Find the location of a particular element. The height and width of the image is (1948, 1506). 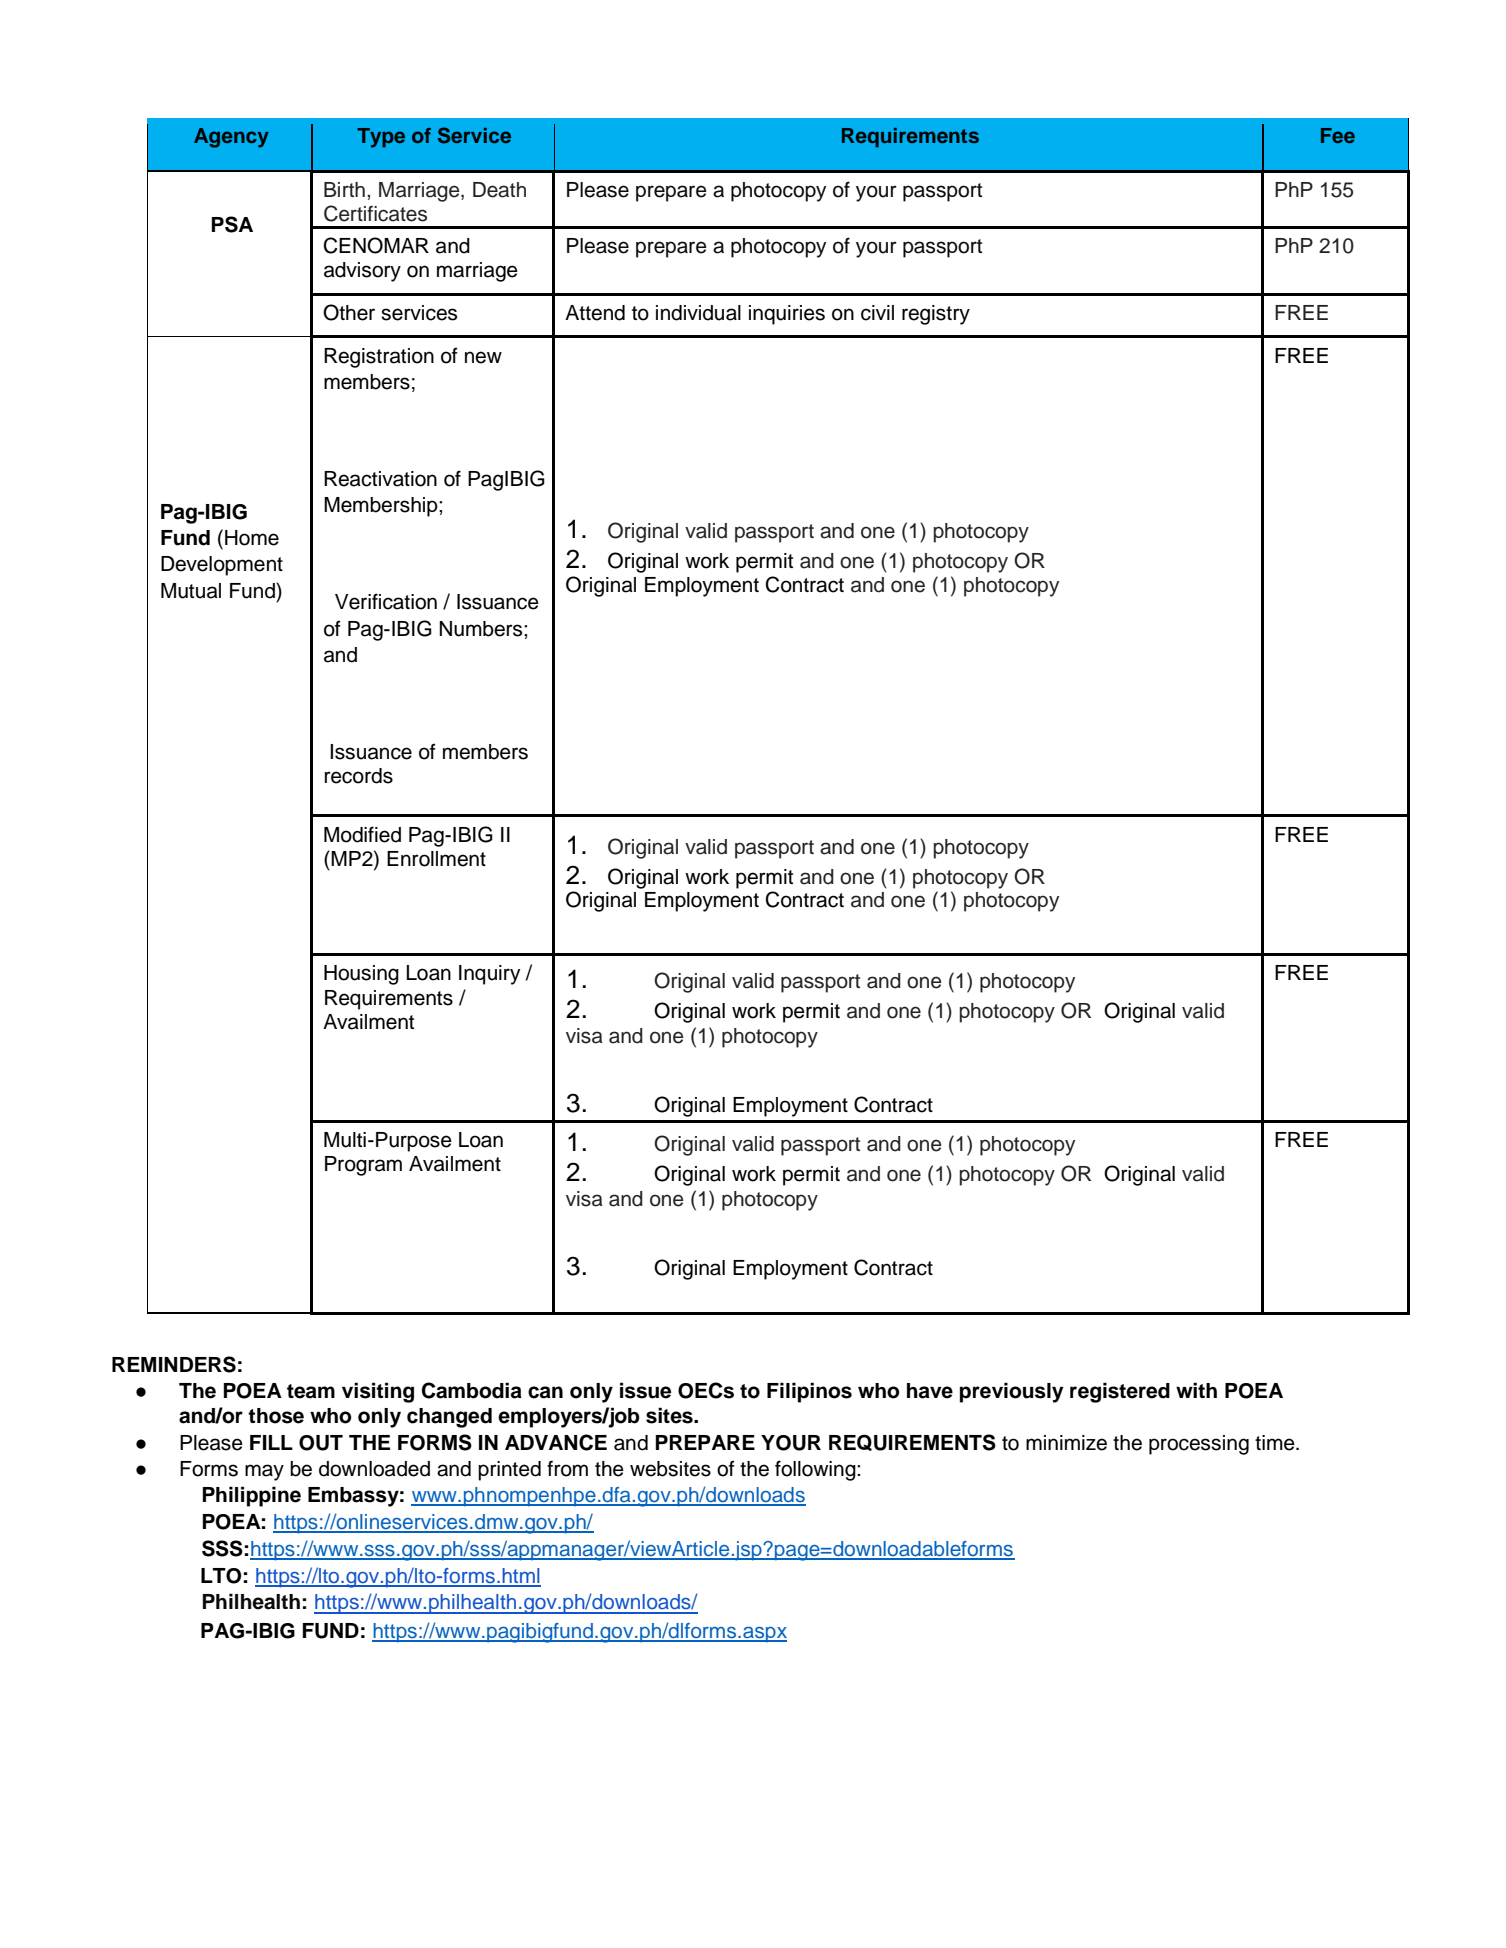

individual is located at coordinates (698, 313).
